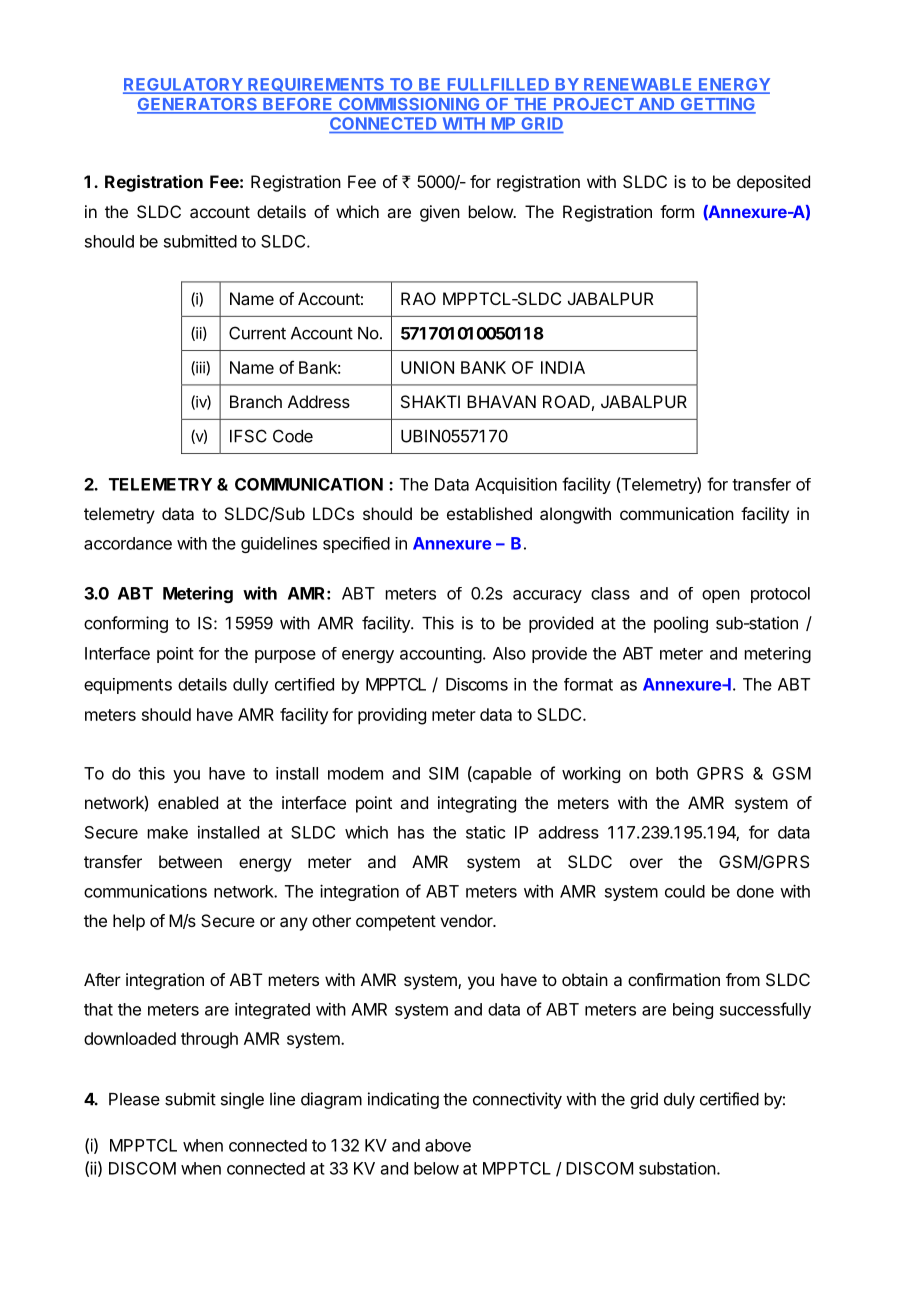 This screenshot has width=924, height=1308. I want to click on COMMISSIONING, so click(409, 105).
